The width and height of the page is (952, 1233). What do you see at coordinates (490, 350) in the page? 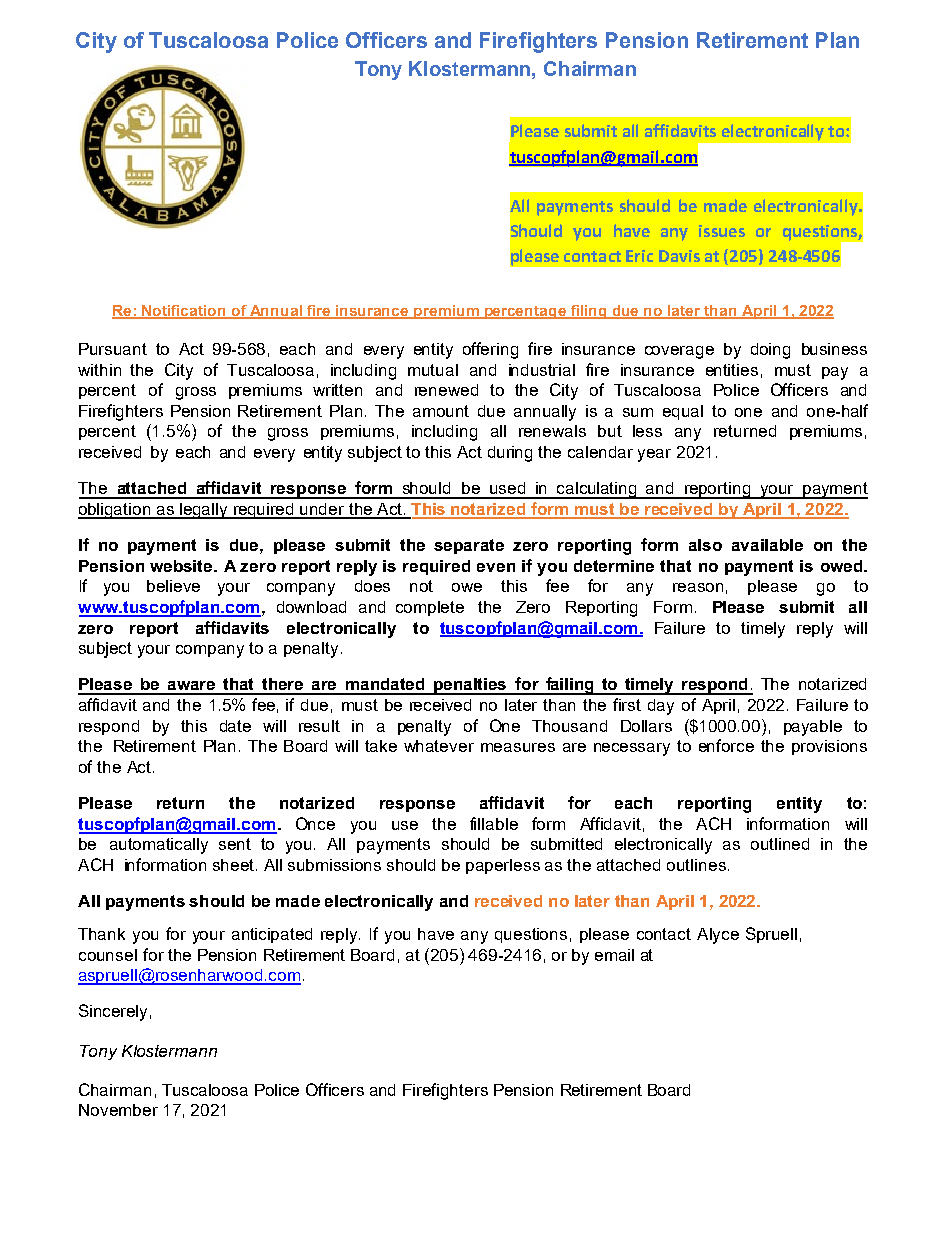
I see `offering` at bounding box center [490, 350].
